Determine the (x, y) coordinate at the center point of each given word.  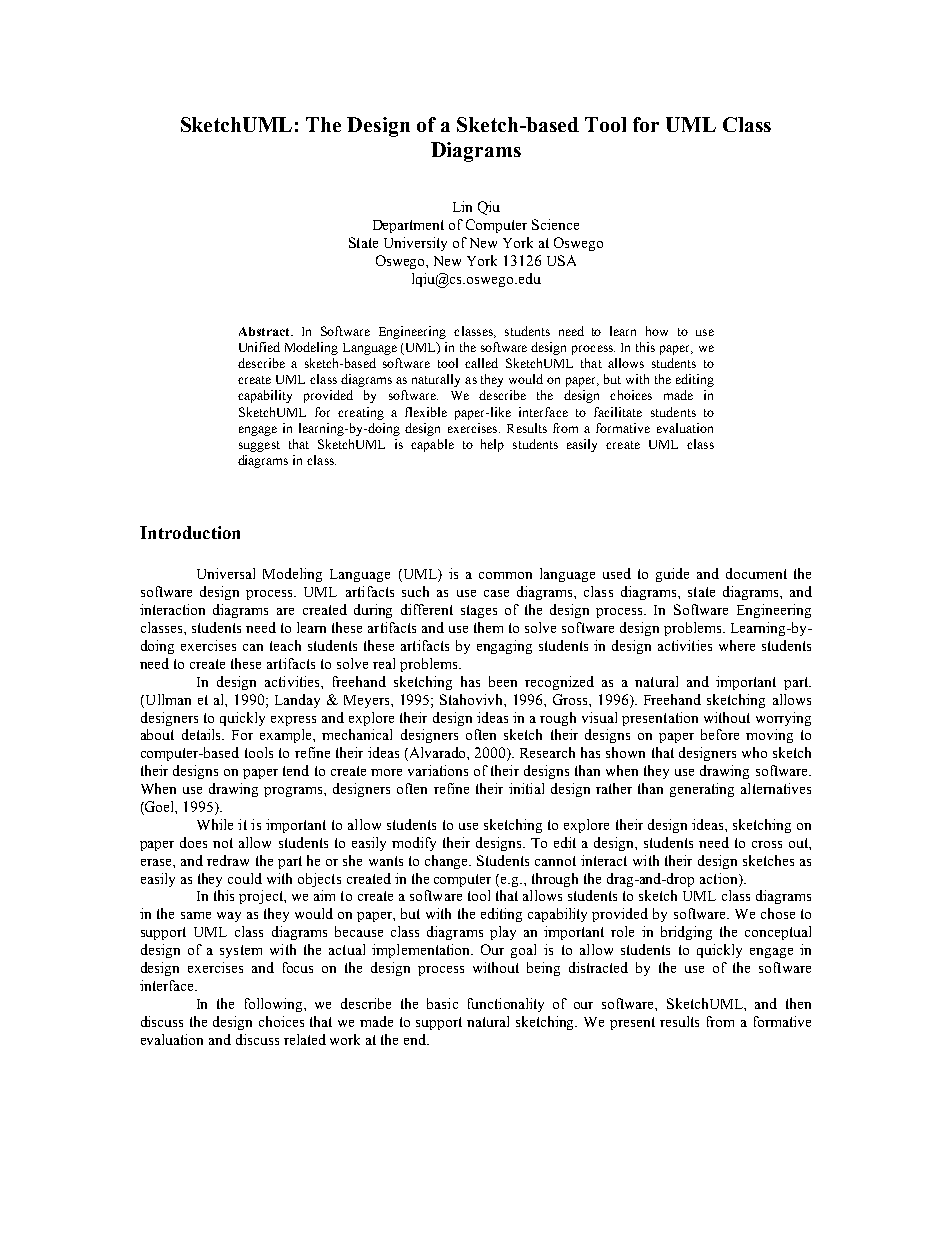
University (415, 244)
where (737, 645)
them (488, 627)
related (305, 1039)
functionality (506, 1005)
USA (561, 260)
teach (285, 645)
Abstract (265, 331)
